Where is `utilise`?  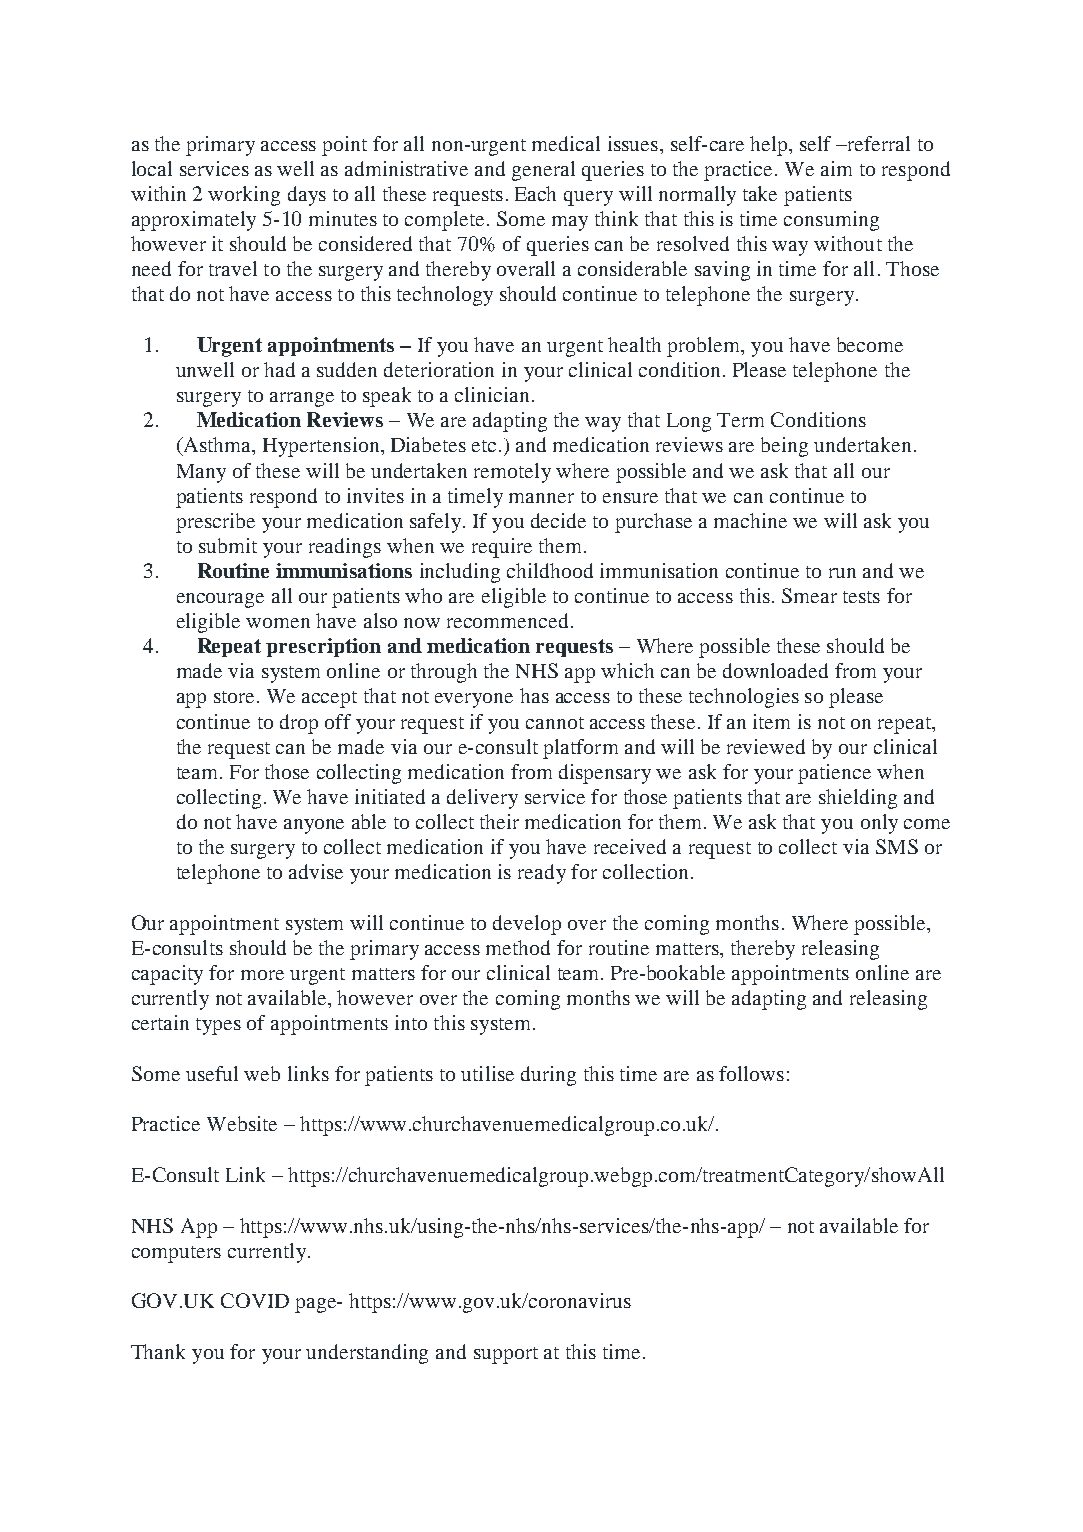 utilise is located at coordinates (487, 1073).
